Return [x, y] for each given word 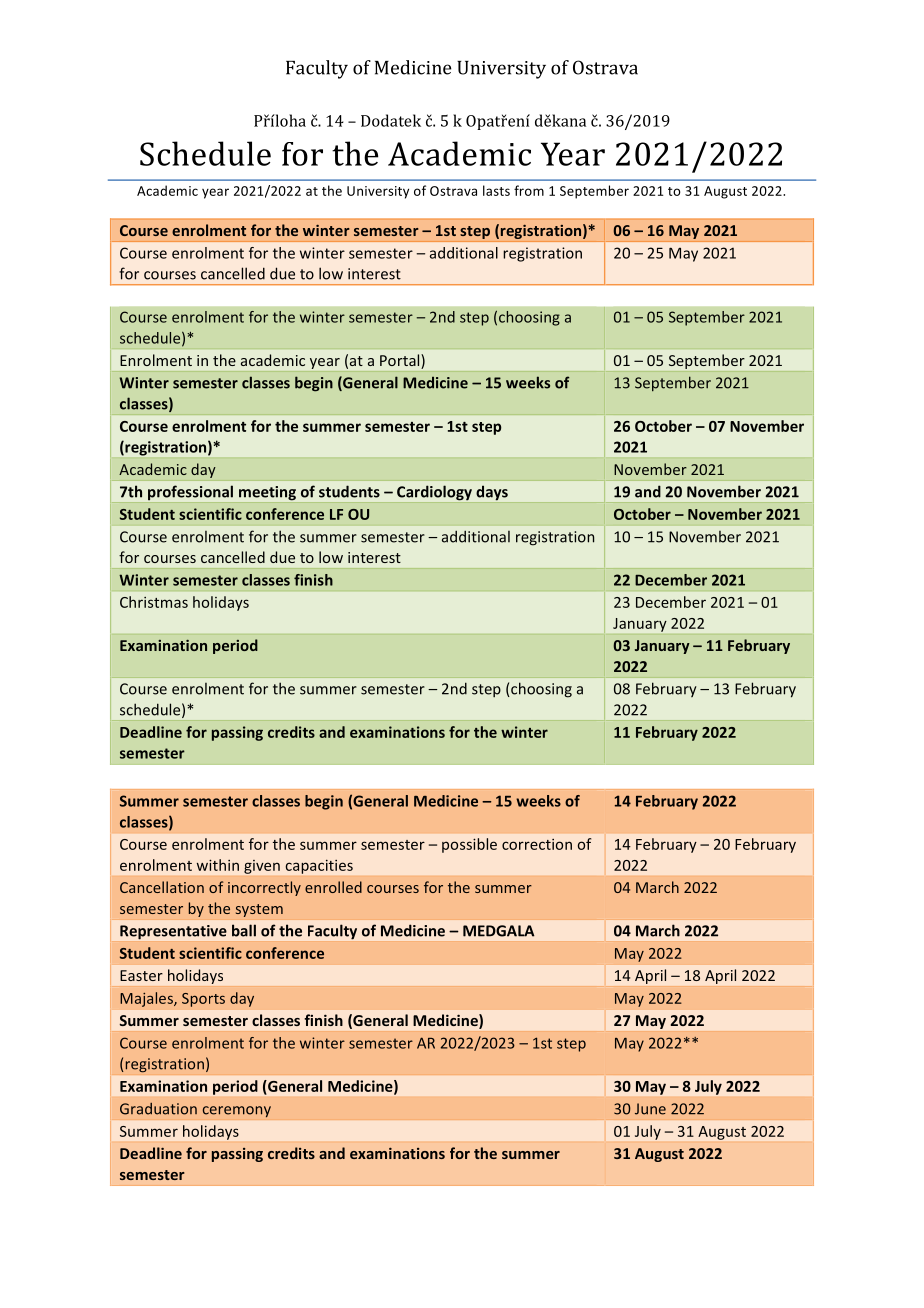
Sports [203, 1000]
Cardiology [434, 492]
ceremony [236, 1112]
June [650, 1109]
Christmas [154, 602]
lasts [496, 190]
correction [537, 844]
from [529, 190]
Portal [401, 361]
